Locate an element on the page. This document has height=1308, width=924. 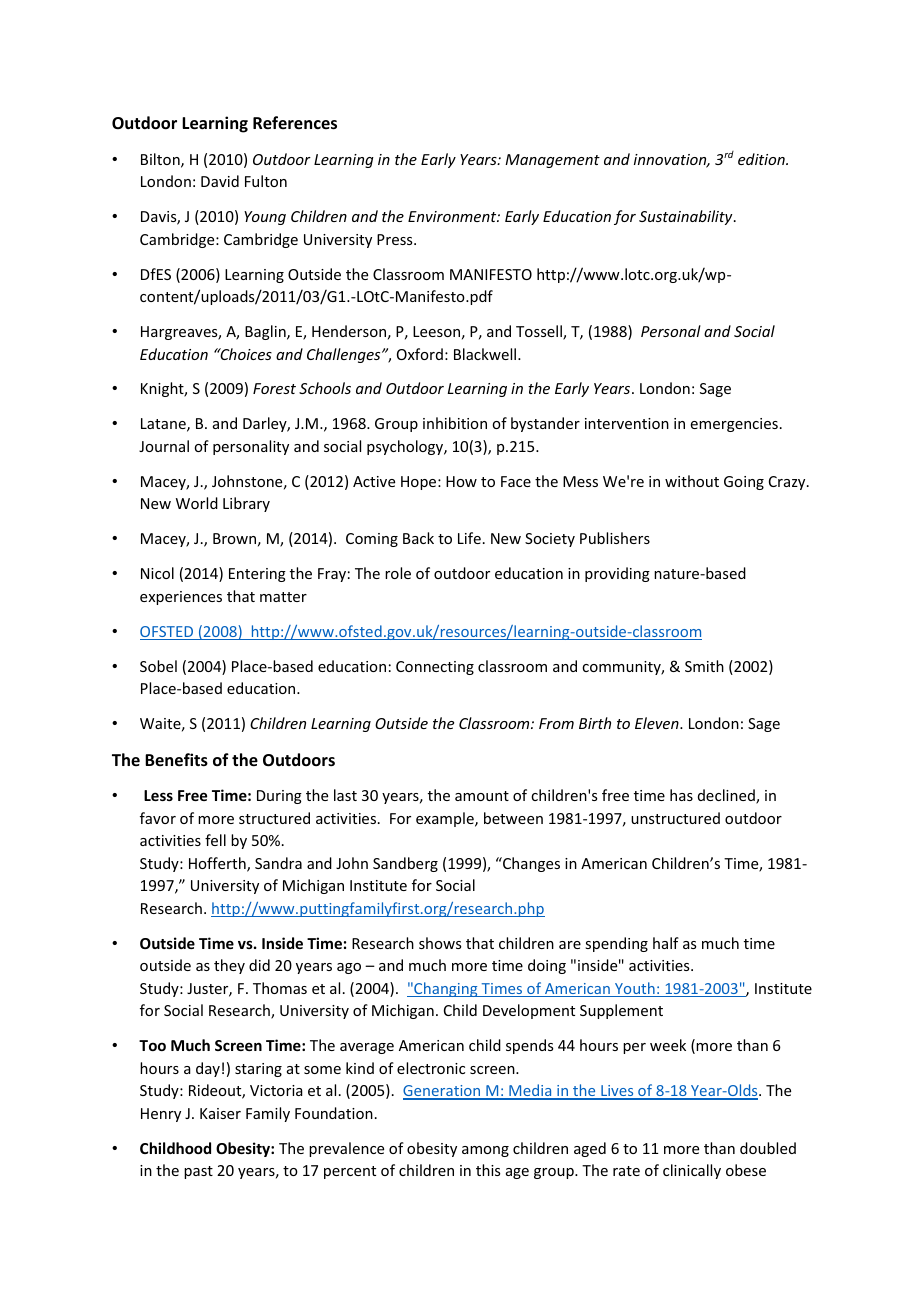
Kaiser is located at coordinates (220, 1113).
